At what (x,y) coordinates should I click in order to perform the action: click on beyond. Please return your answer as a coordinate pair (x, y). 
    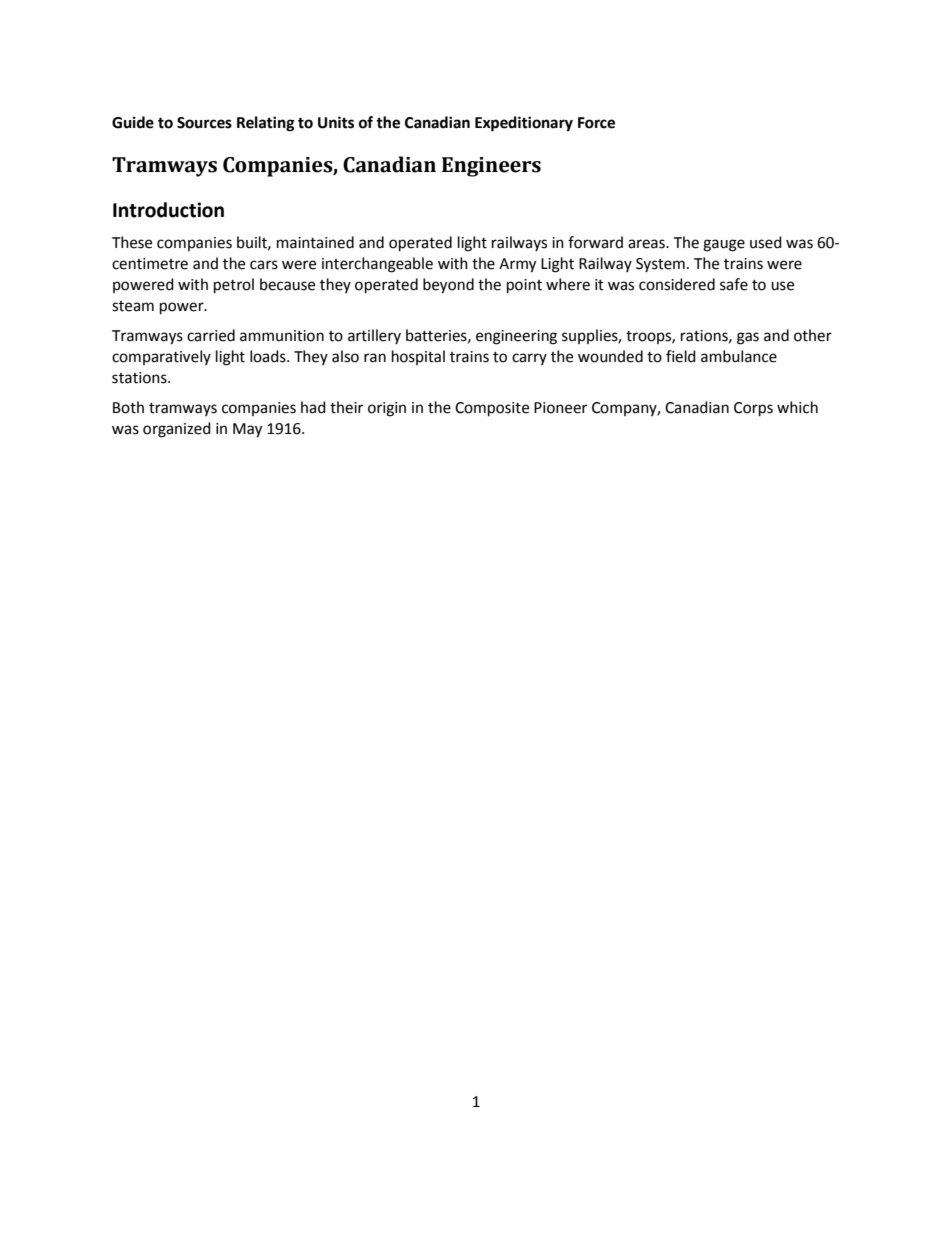
    Looking at the image, I should click on (448, 286).
